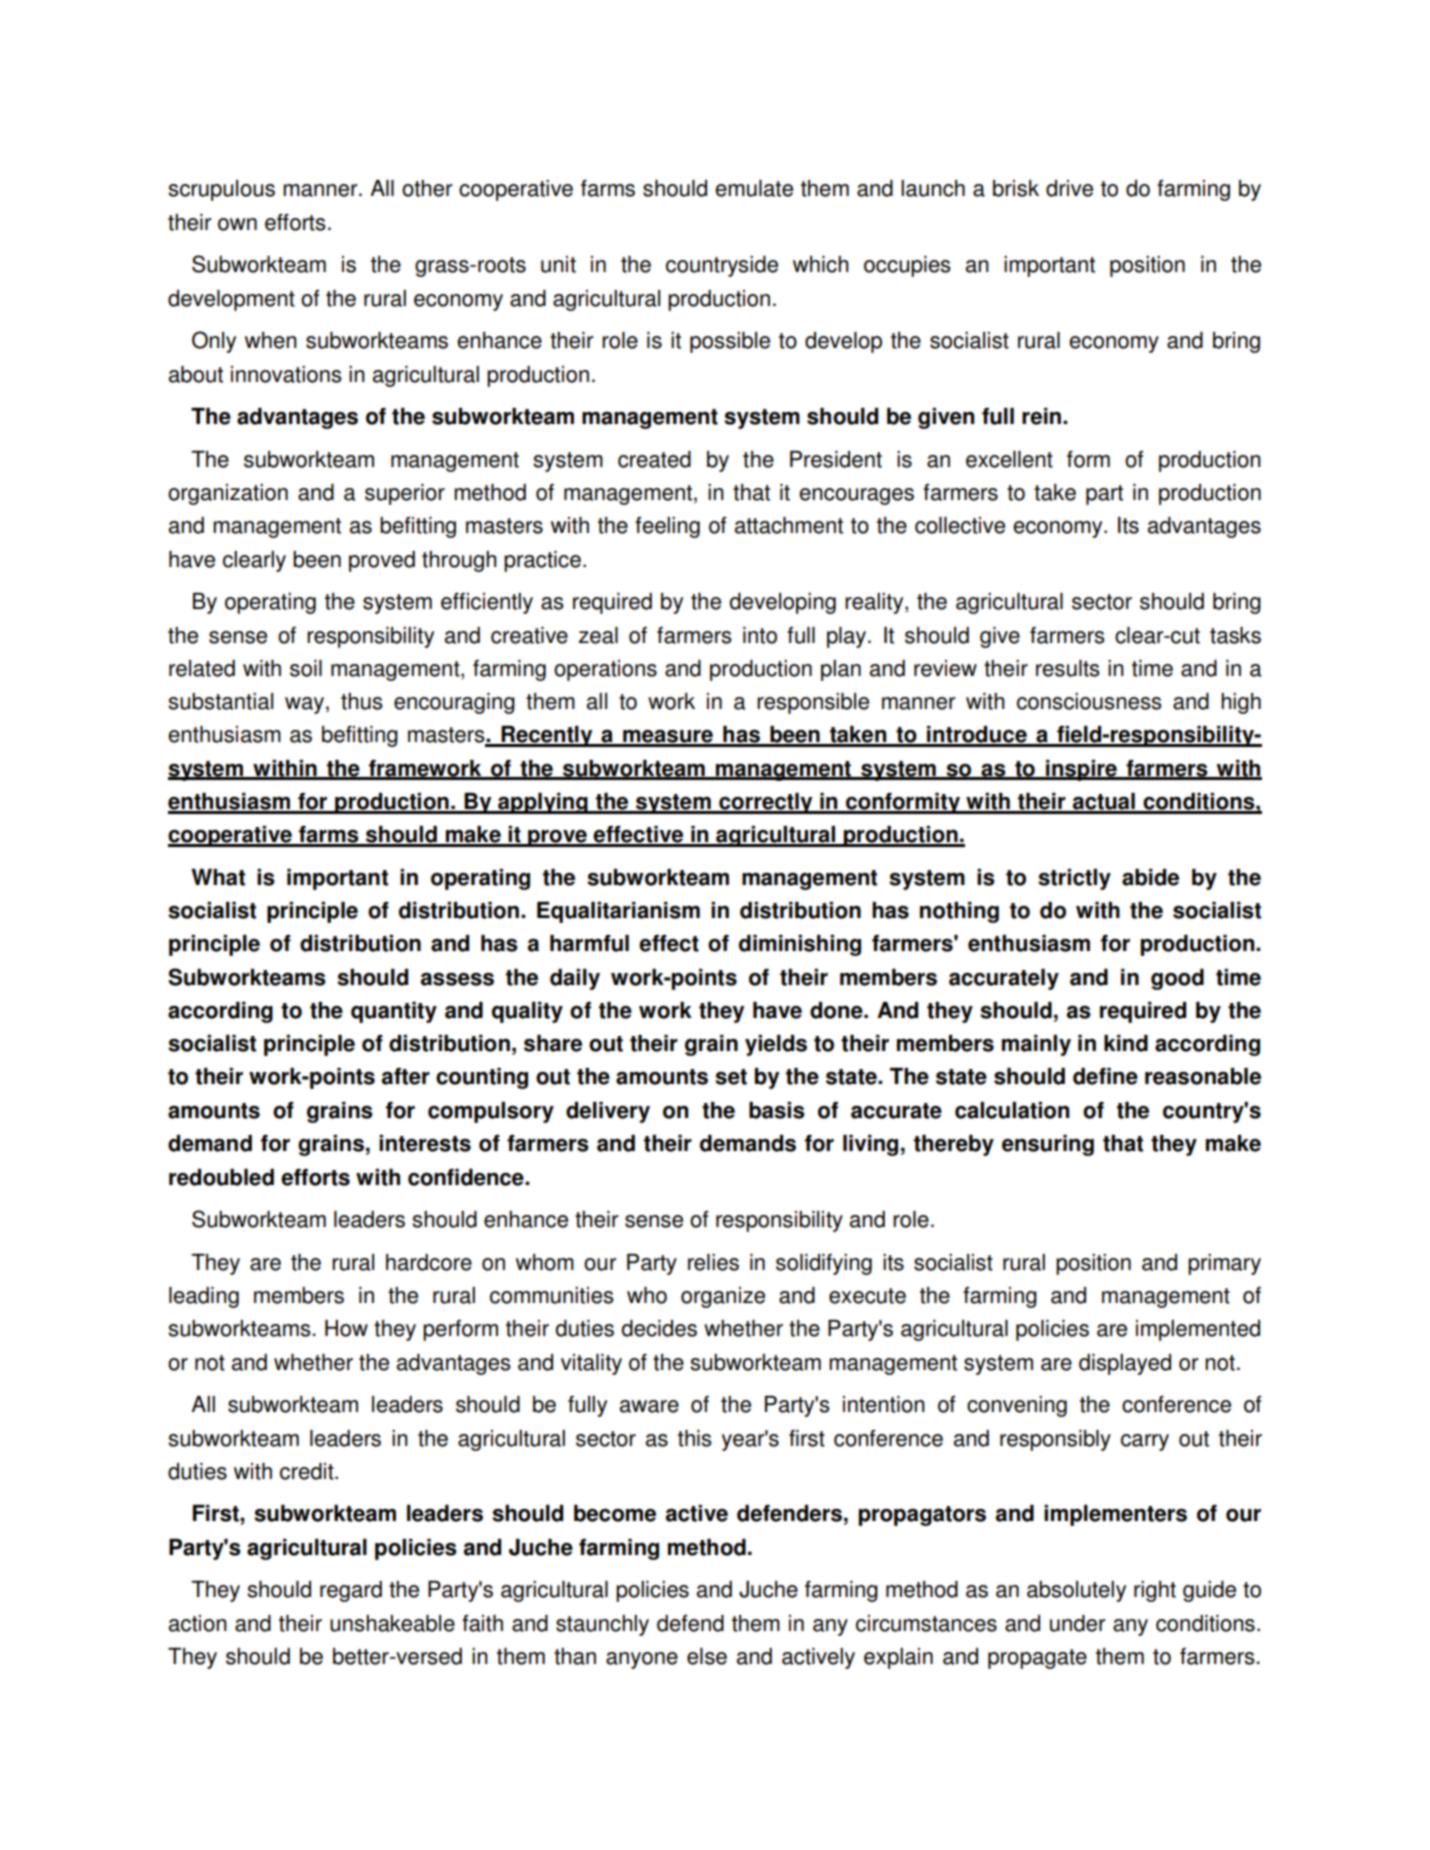 The width and height of the document is (1430, 1850). What do you see at coordinates (1009, 459) in the document?
I see `excellent` at bounding box center [1009, 459].
